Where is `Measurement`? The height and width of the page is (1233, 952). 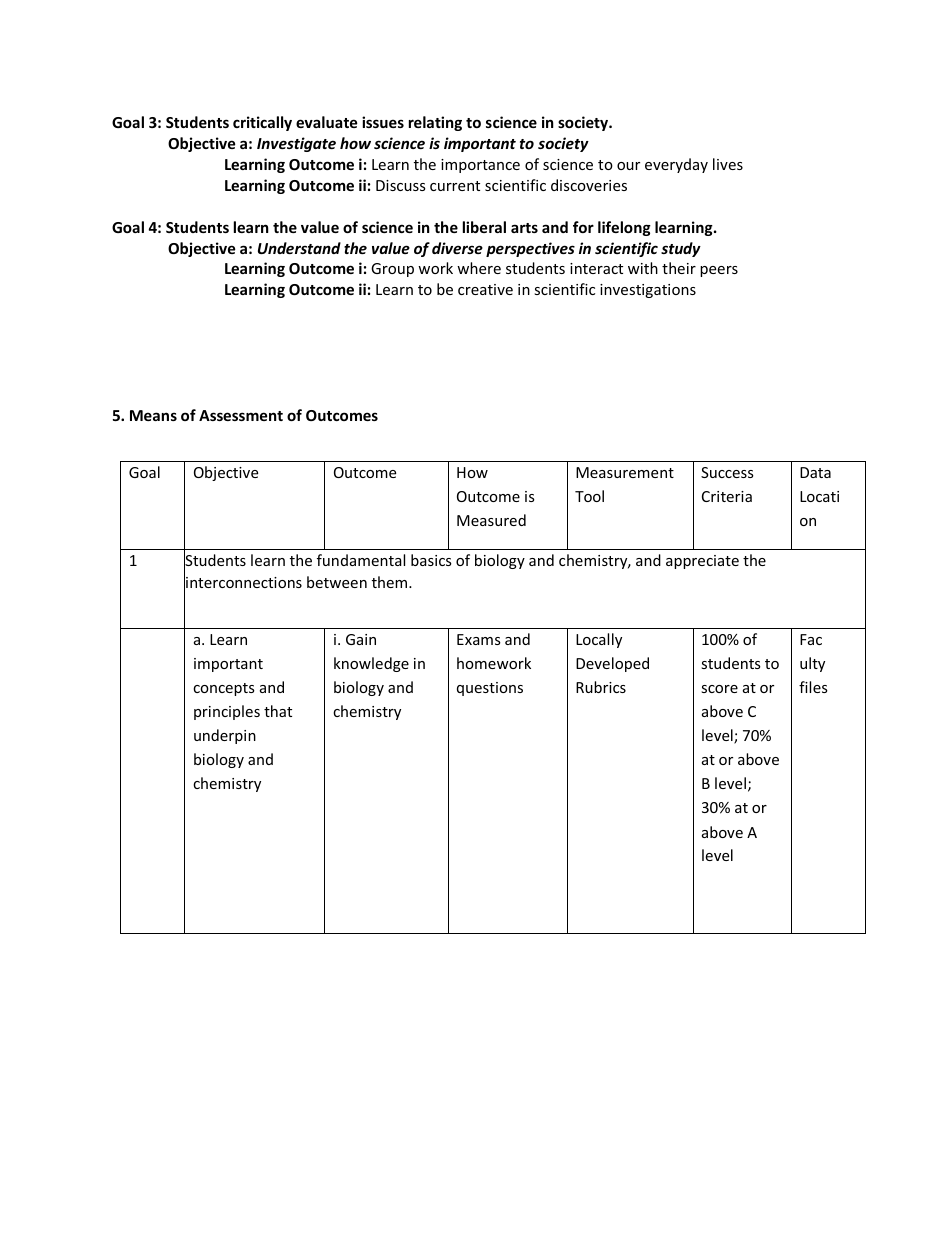 Measurement is located at coordinates (625, 472).
